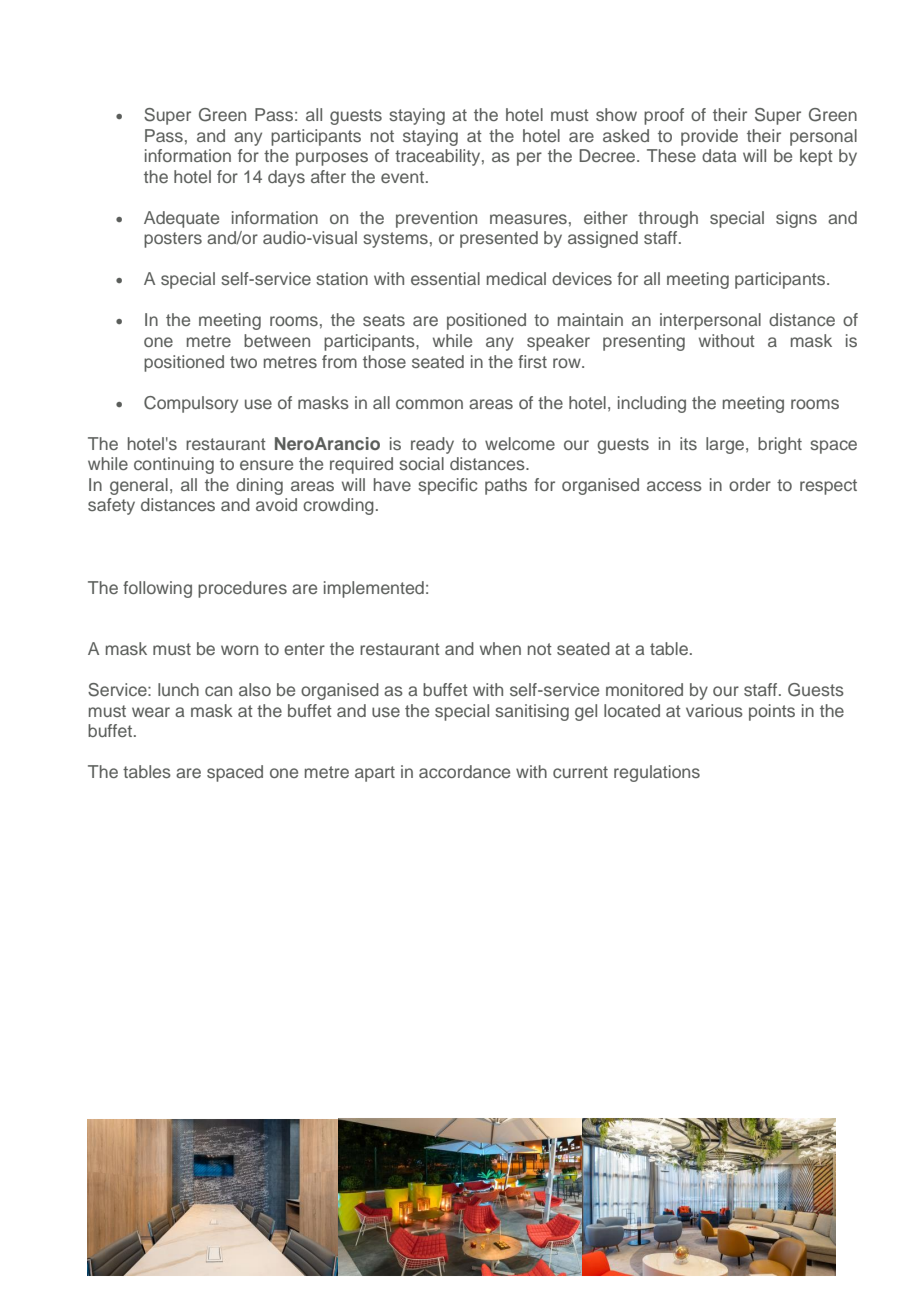  I want to click on wear, so click(151, 712).
